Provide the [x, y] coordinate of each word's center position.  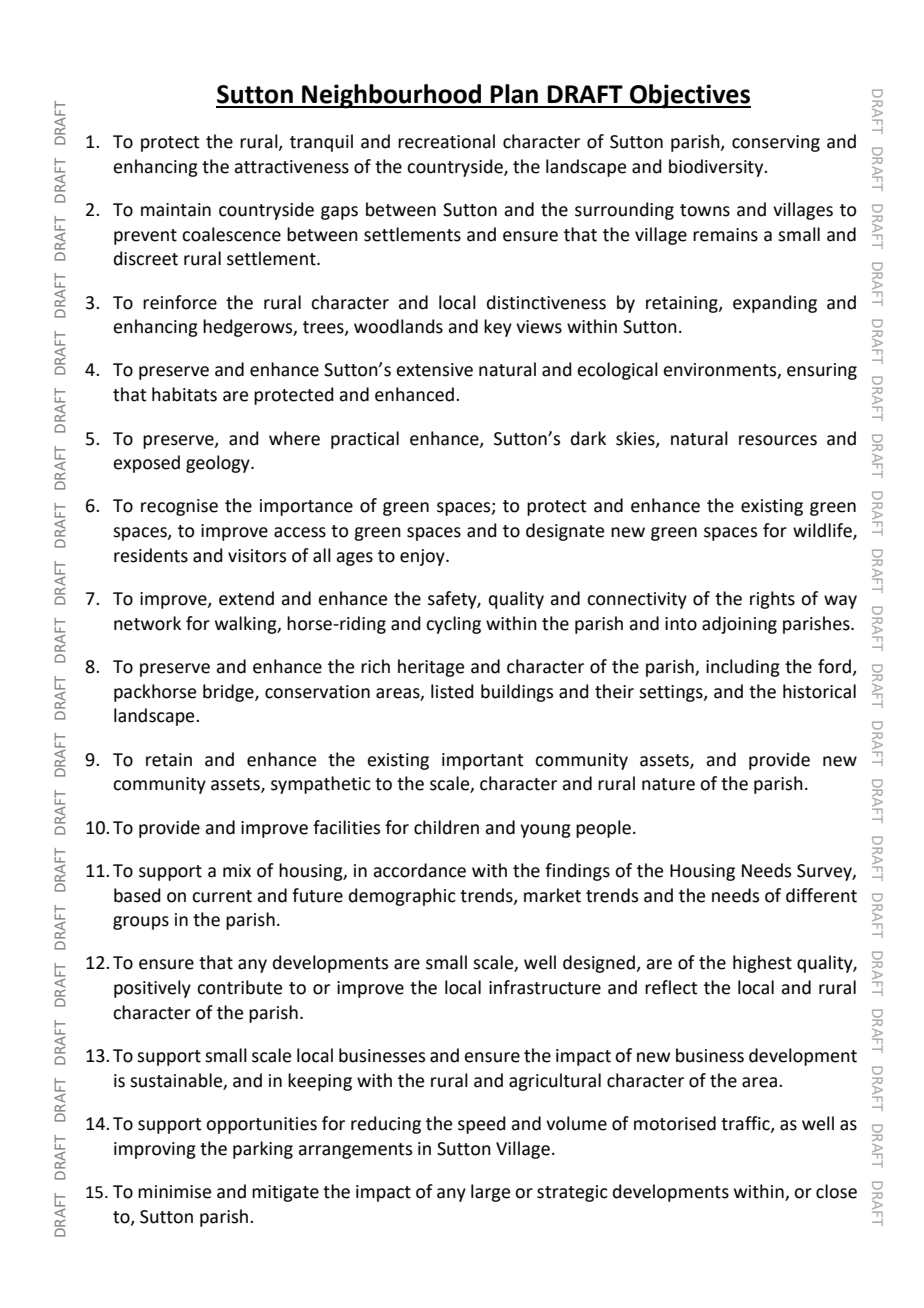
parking [263, 1150]
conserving [776, 143]
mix [237, 870]
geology [219, 464]
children [446, 827]
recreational [446, 141]
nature [668, 784]
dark [588, 438]
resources [778, 440]
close [836, 1191]
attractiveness [291, 167]
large [490, 1193]
